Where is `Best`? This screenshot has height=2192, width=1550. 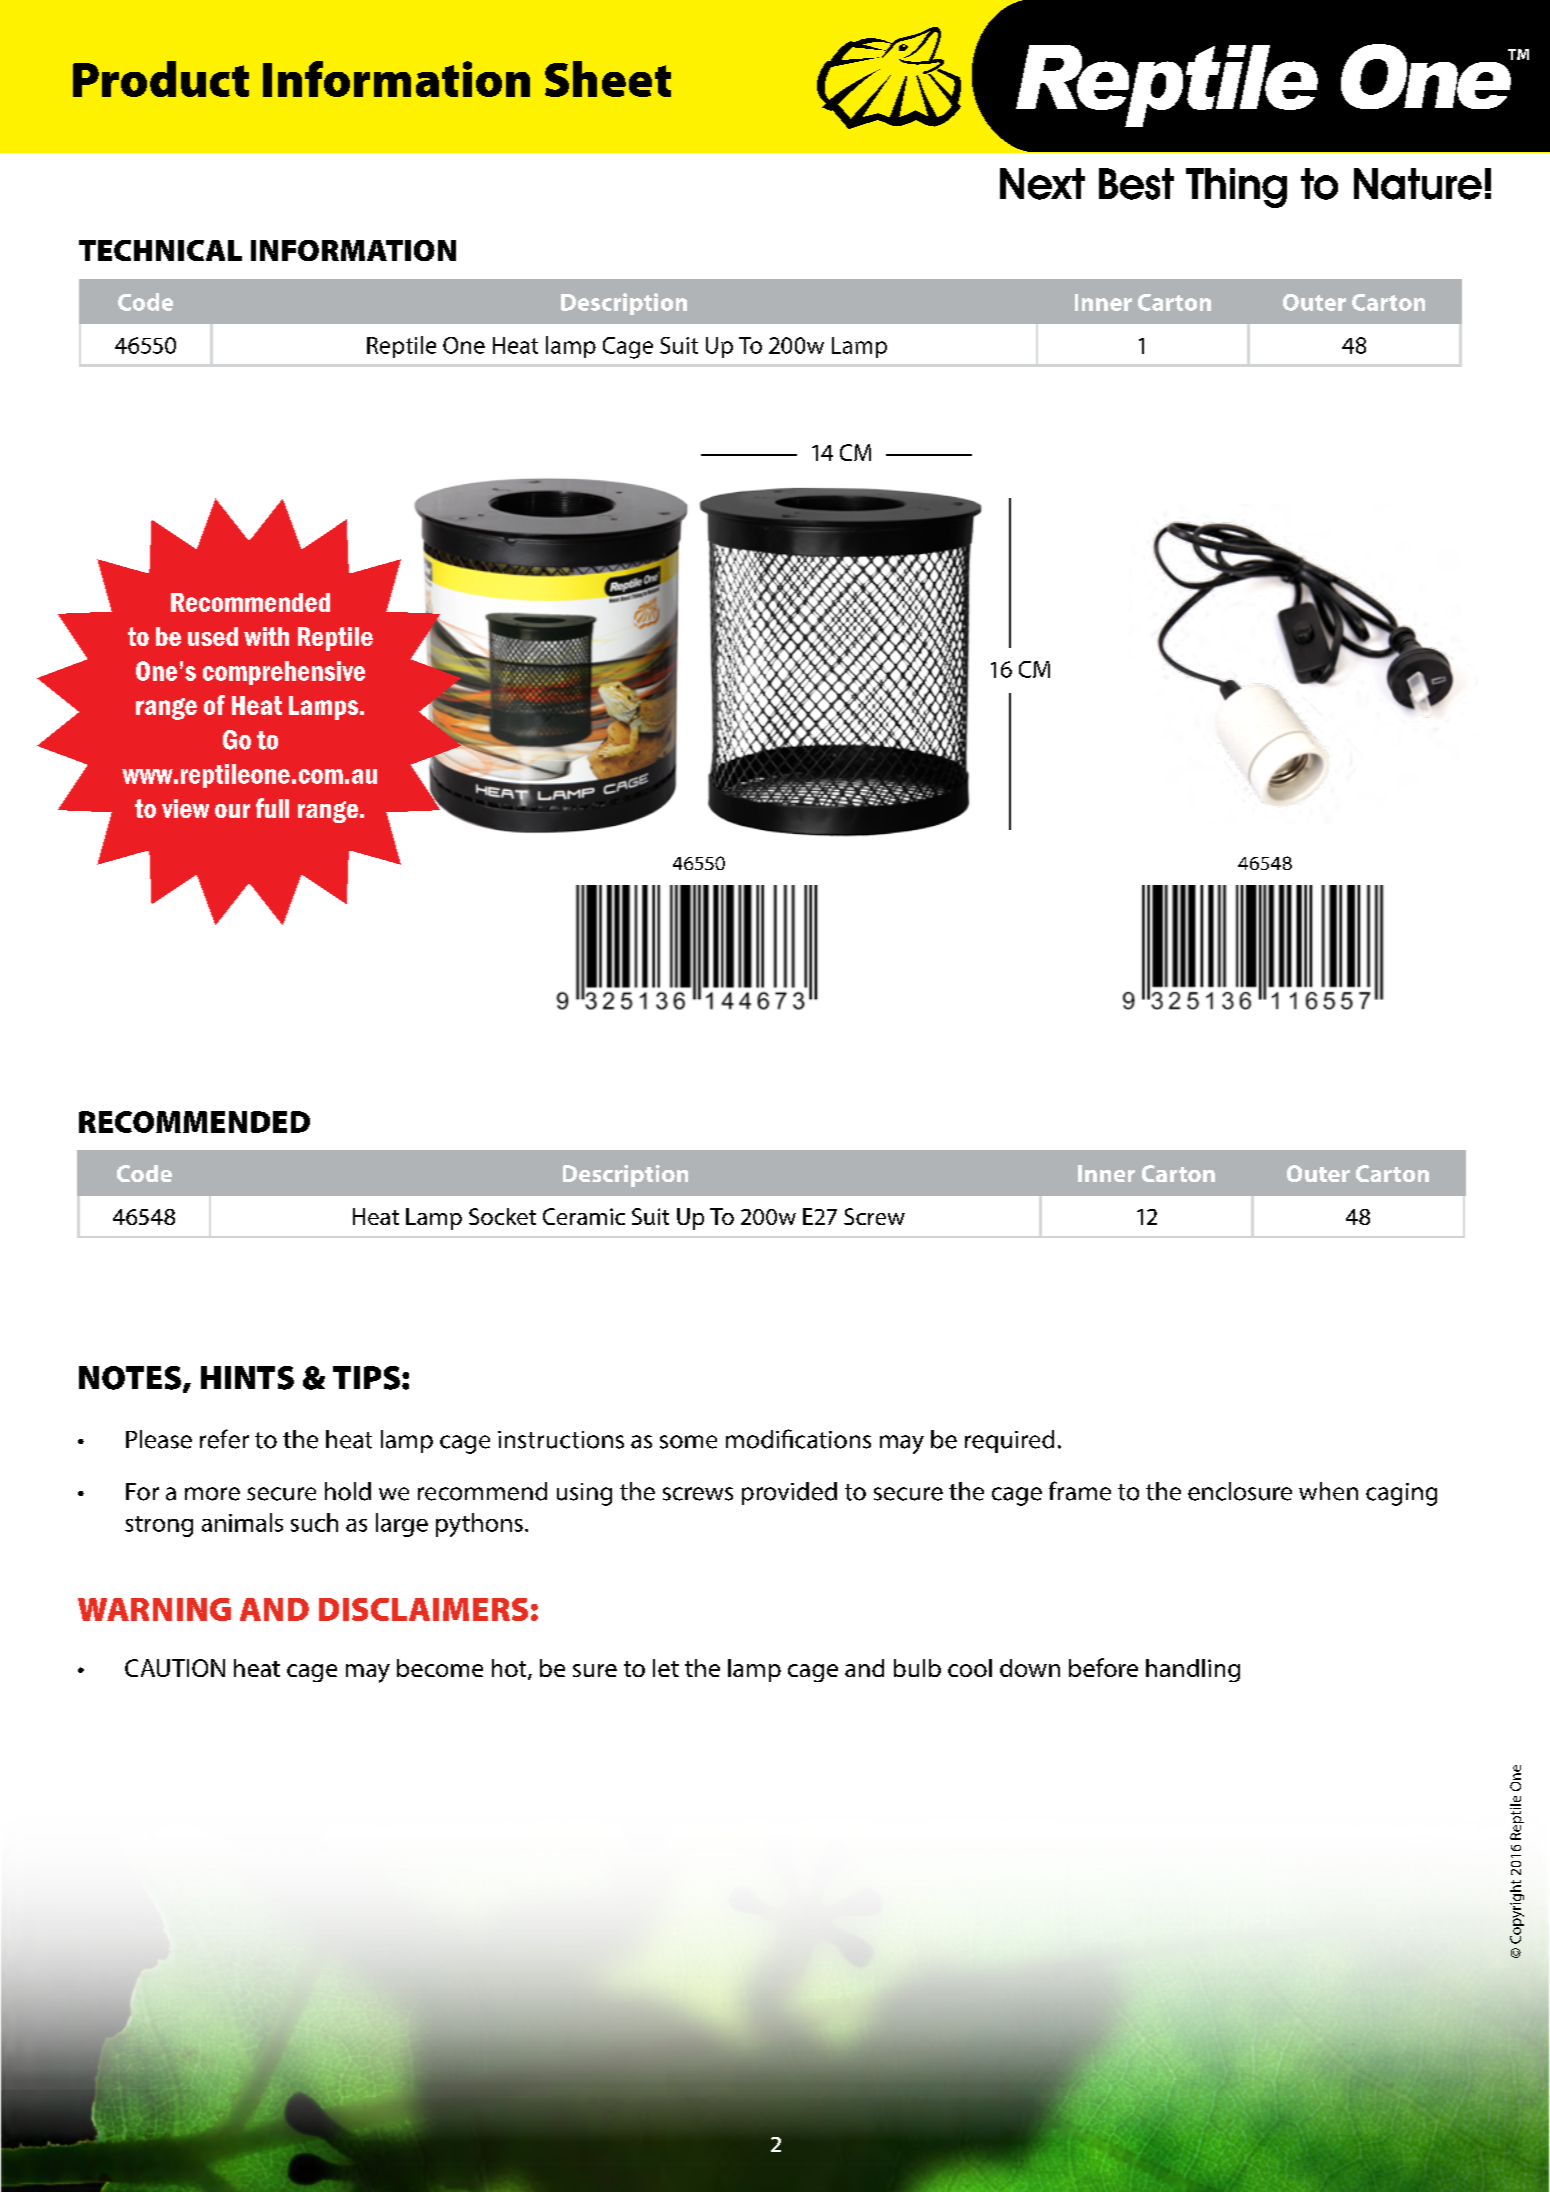 Best is located at coordinates (1136, 184).
